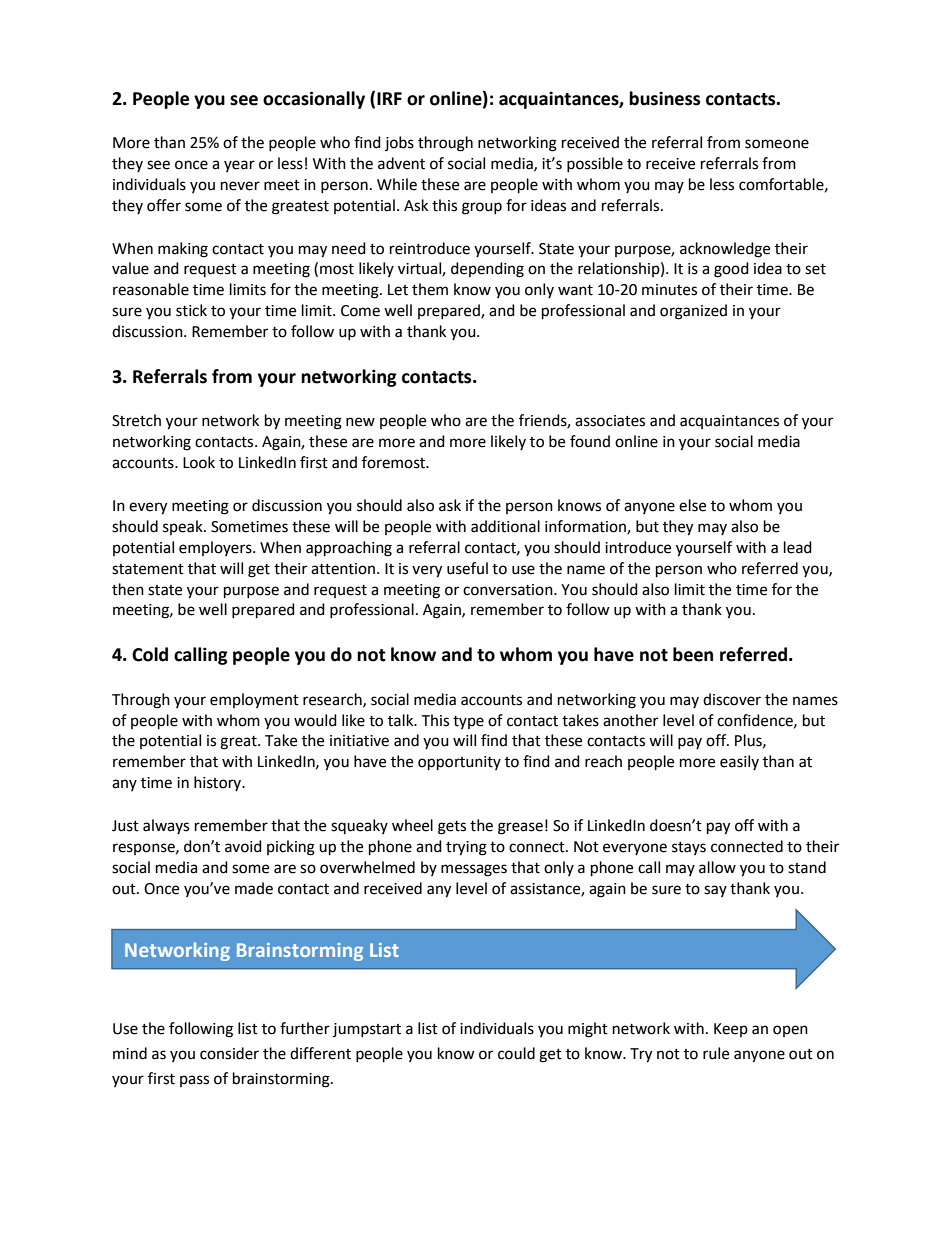  I want to click on business, so click(664, 98).
